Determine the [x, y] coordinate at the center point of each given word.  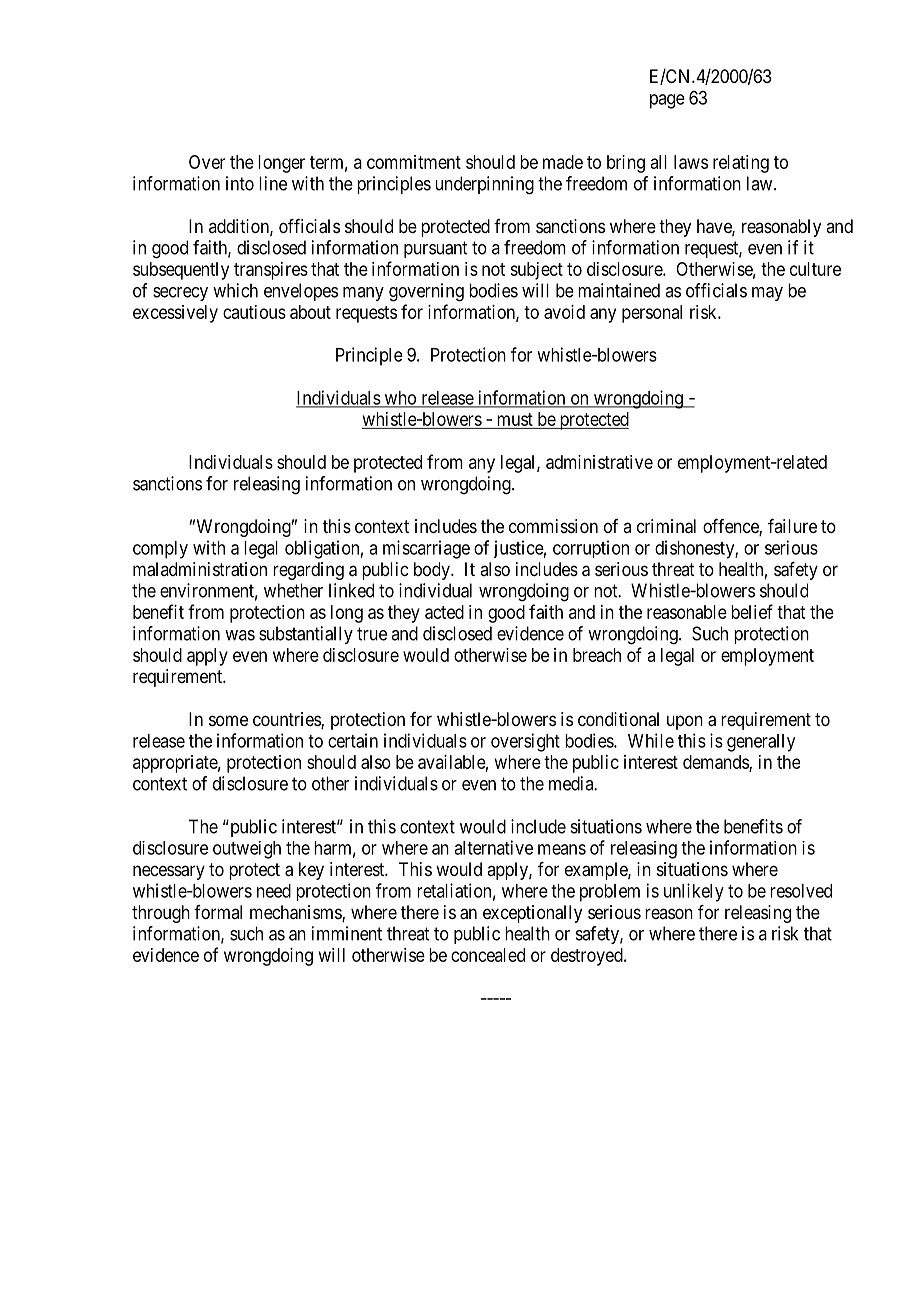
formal [218, 912]
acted [444, 612]
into [240, 183]
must [515, 419]
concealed [488, 955]
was [240, 635]
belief [752, 611]
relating [741, 164]
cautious [254, 312]
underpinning [484, 185]
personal [652, 314]
